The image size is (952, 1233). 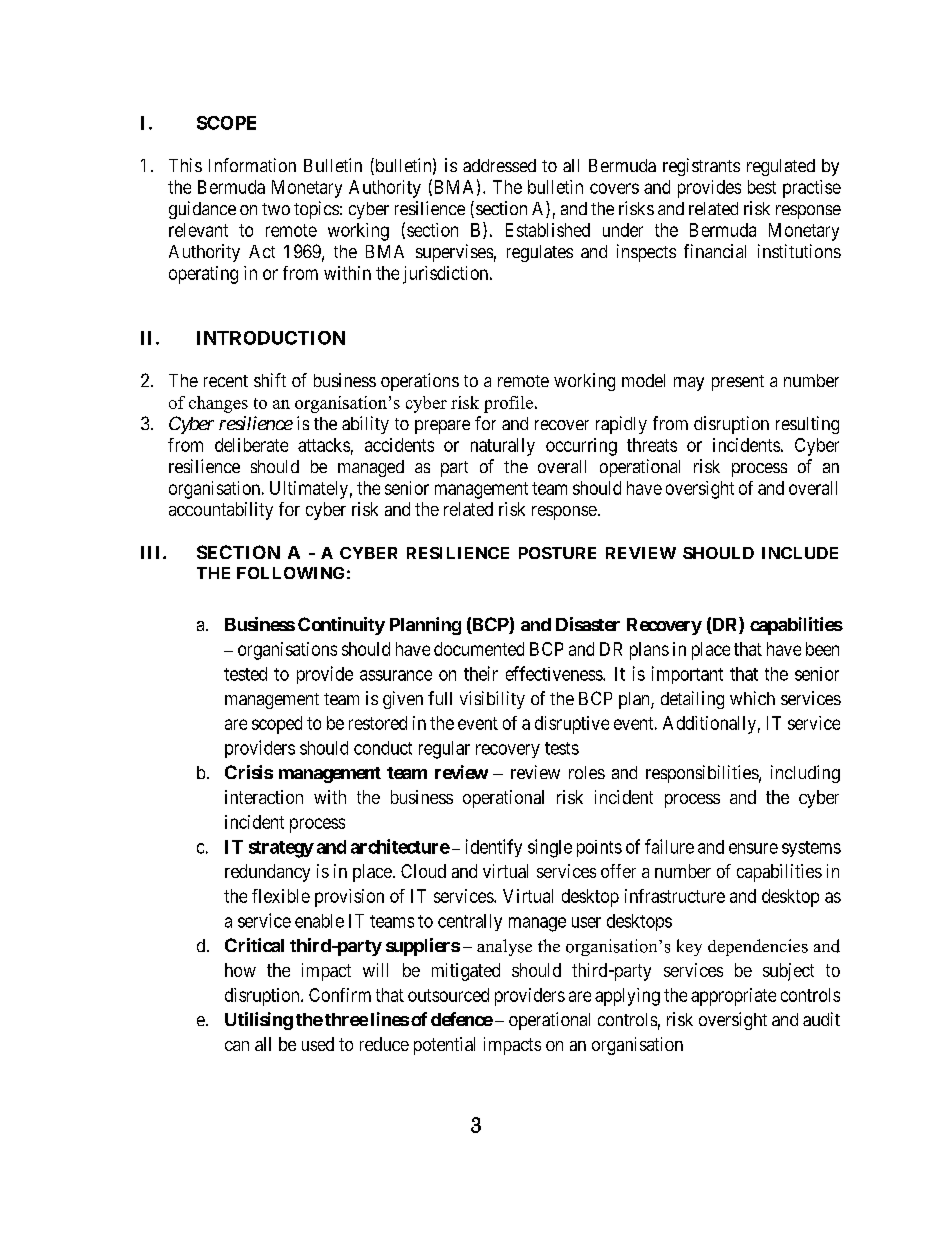 What do you see at coordinates (448, 995) in the screenshot?
I see `outsourced` at bounding box center [448, 995].
